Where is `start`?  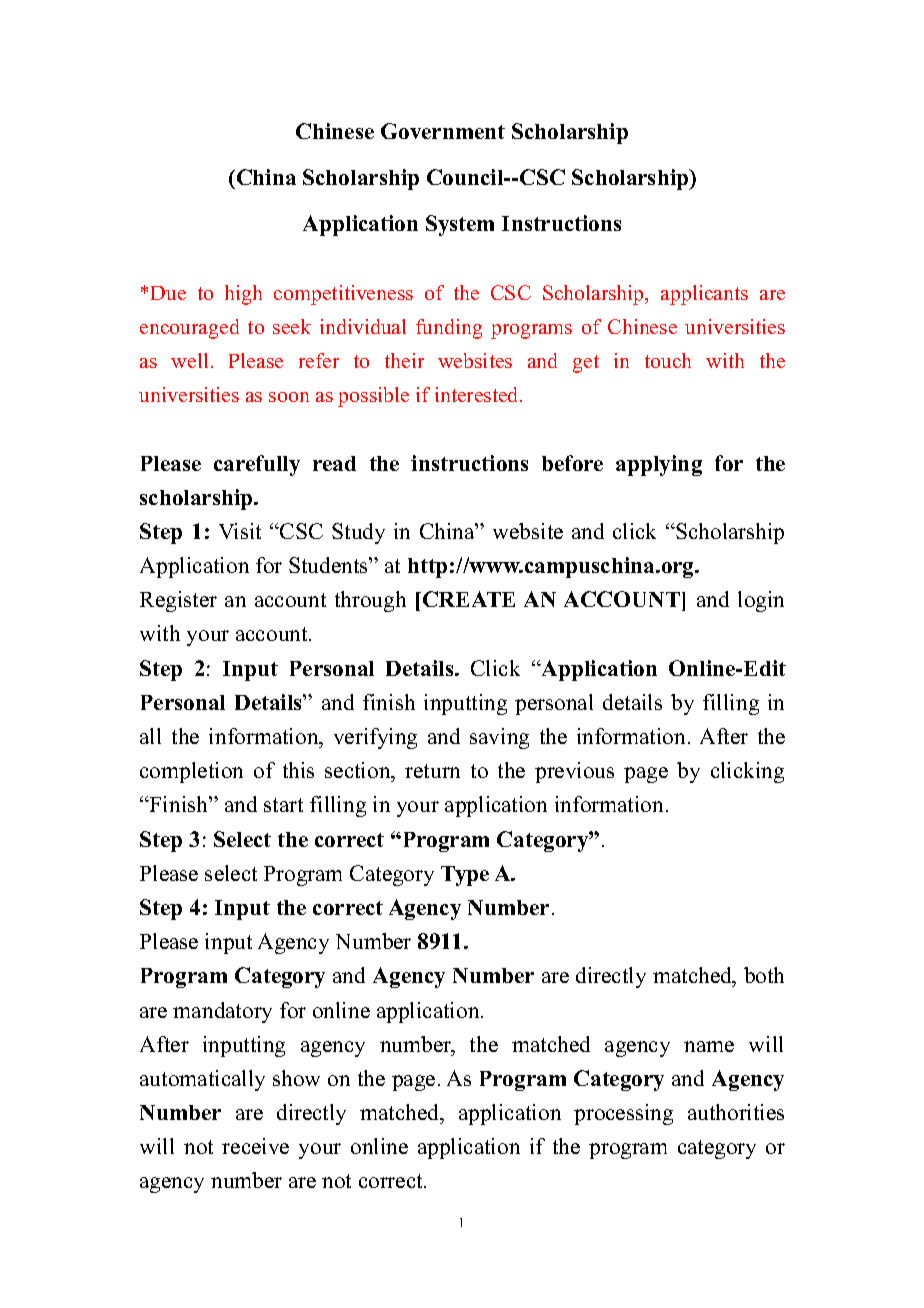 start is located at coordinates (283, 805).
